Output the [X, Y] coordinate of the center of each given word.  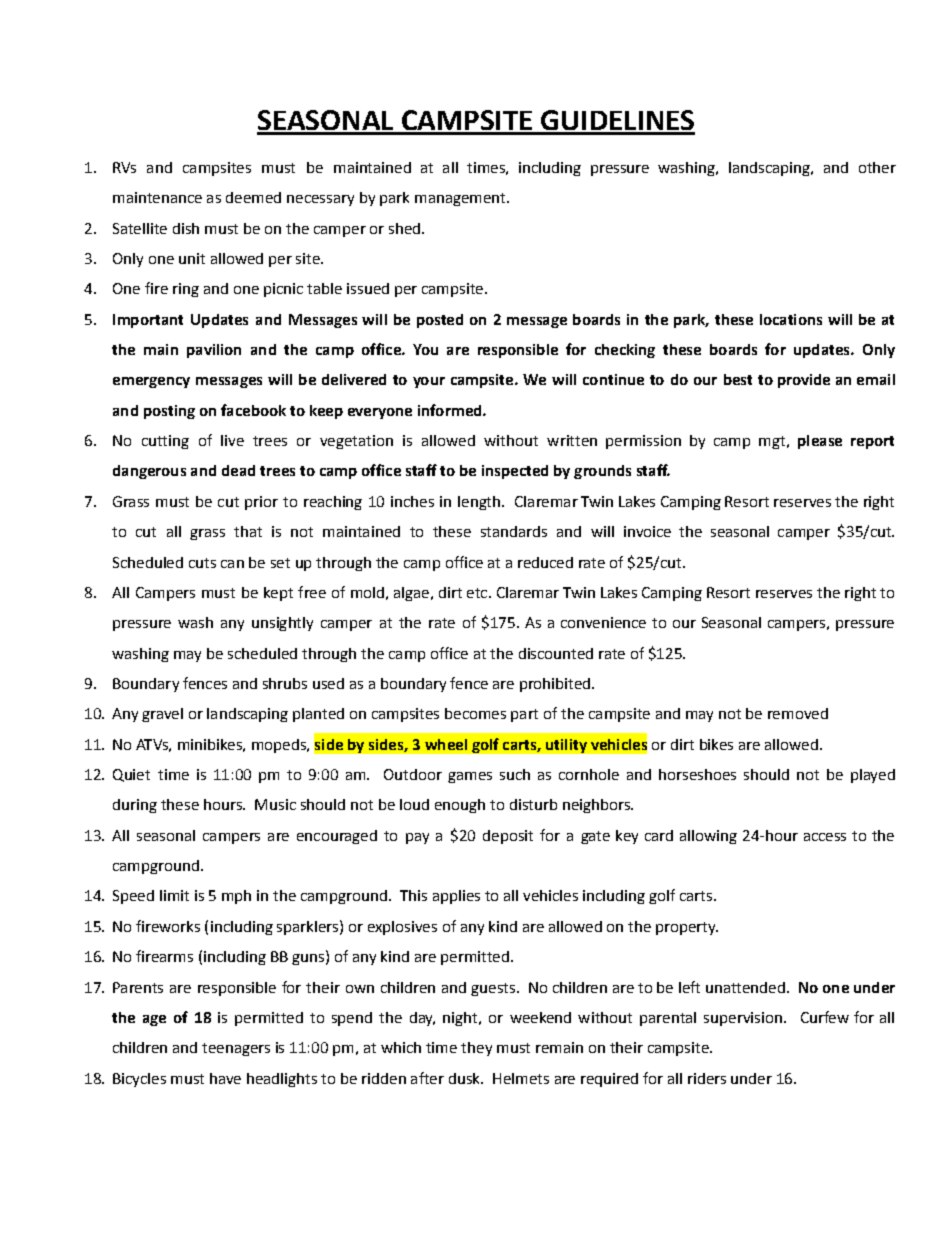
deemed [253, 197]
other [877, 167]
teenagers [236, 1049]
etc [477, 593]
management [461, 199]
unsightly [282, 624]
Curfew [825, 1017]
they [476, 1049]
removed [798, 713]
